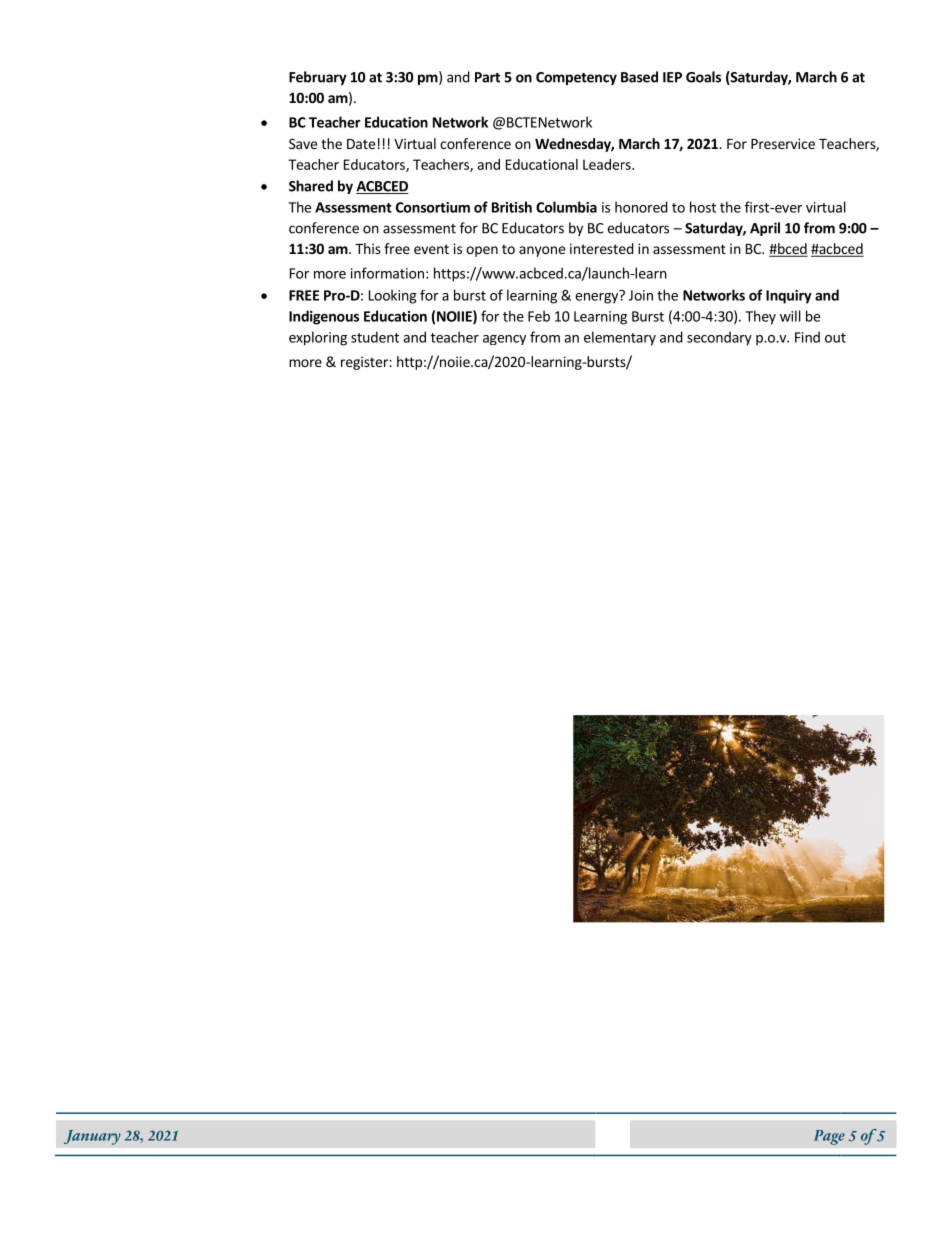 The width and height of the screenshot is (952, 1233). Describe the element at coordinates (703, 77) in the screenshot. I see `Goals` at that location.
